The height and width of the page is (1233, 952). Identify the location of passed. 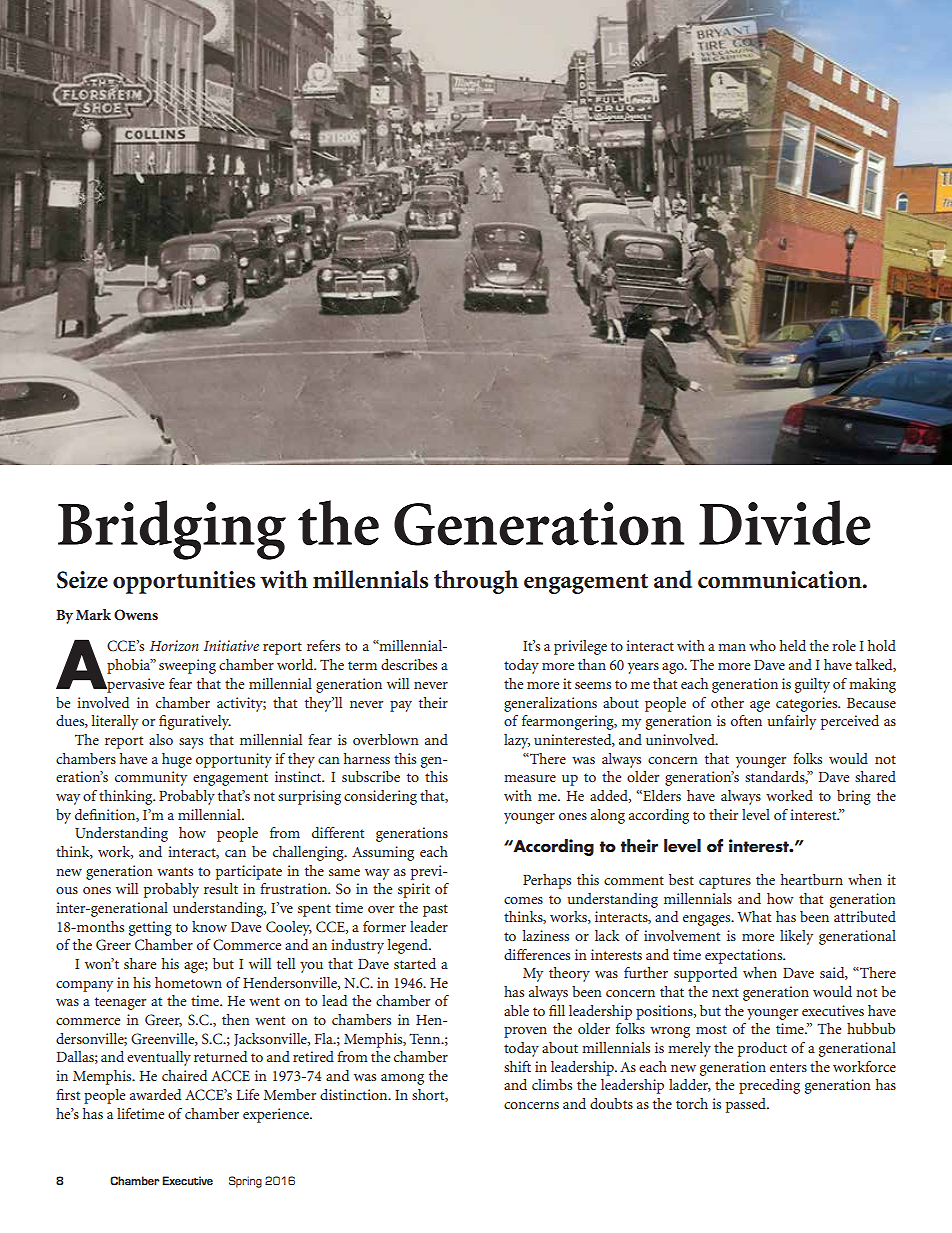
(747, 1105).
